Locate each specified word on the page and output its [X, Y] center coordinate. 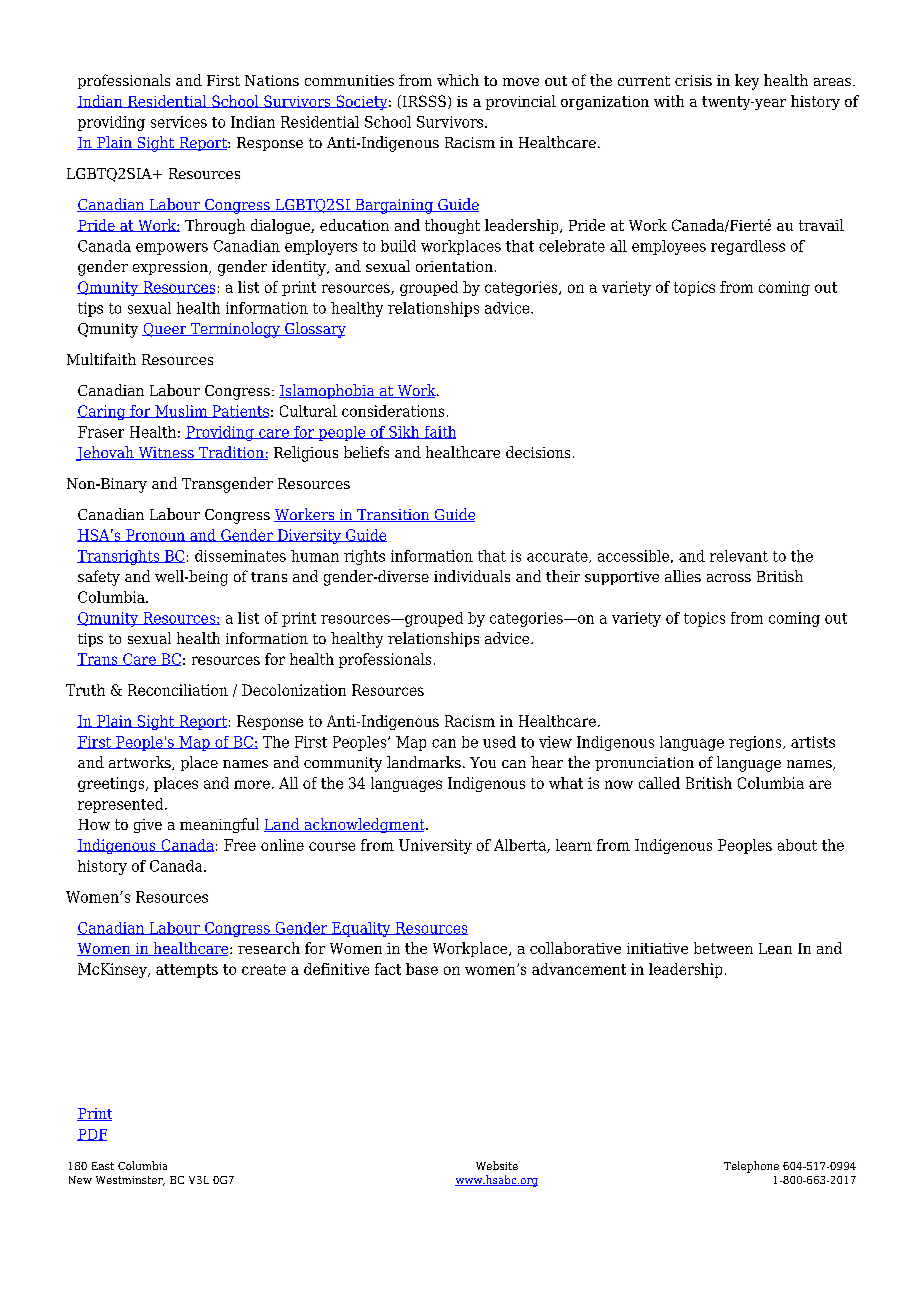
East [103, 1166]
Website [497, 1165]
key [747, 82]
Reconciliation [178, 690]
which [458, 80]
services [179, 122]
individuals [472, 576]
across [729, 578]
